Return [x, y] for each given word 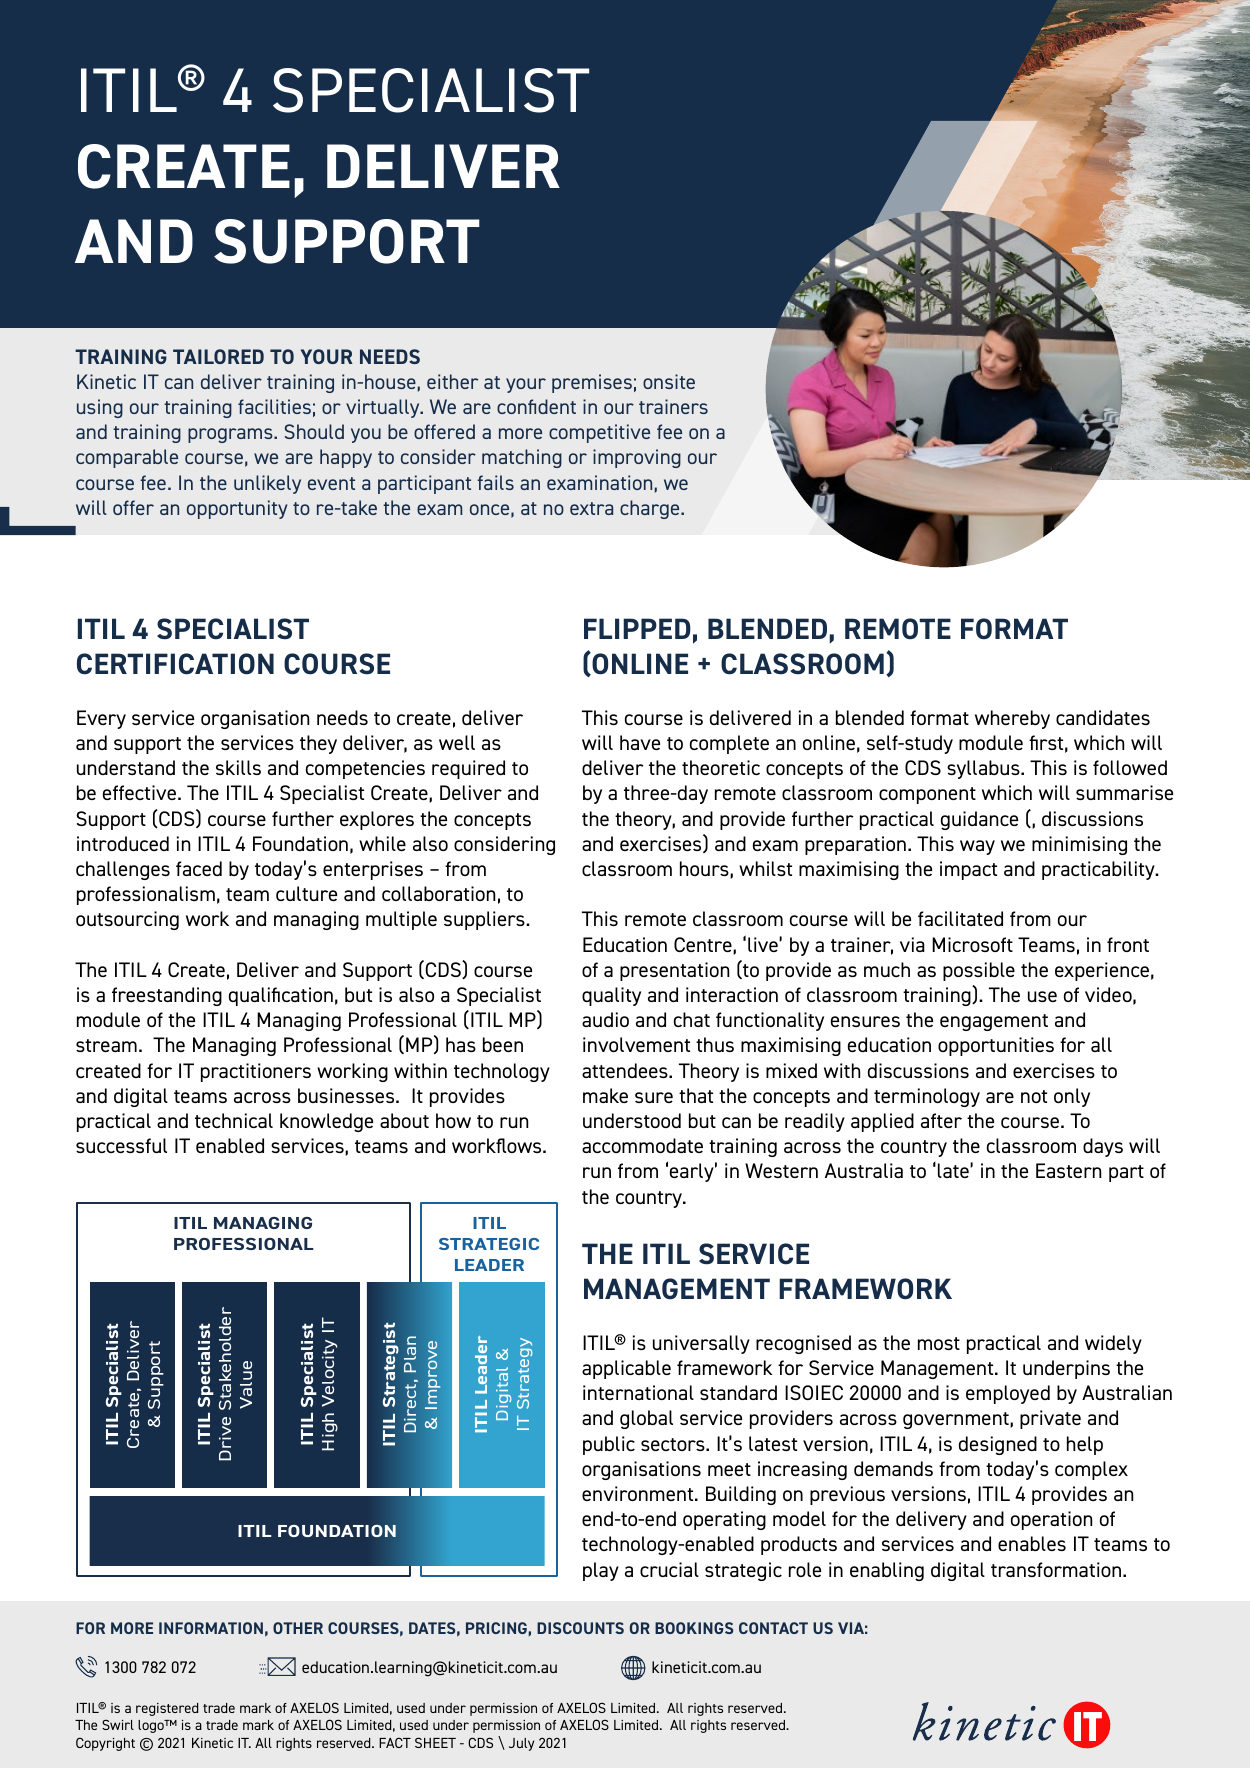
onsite [669, 381]
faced [199, 868]
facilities [274, 406]
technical [234, 1120]
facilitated [960, 918]
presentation [674, 971]
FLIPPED [637, 628]
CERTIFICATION [175, 664]
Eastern [1068, 1170]
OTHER [298, 1628]
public [609, 1445]
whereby [1012, 719]
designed [998, 1445]
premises [592, 383]
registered [167, 1709]
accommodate [642, 1145]
